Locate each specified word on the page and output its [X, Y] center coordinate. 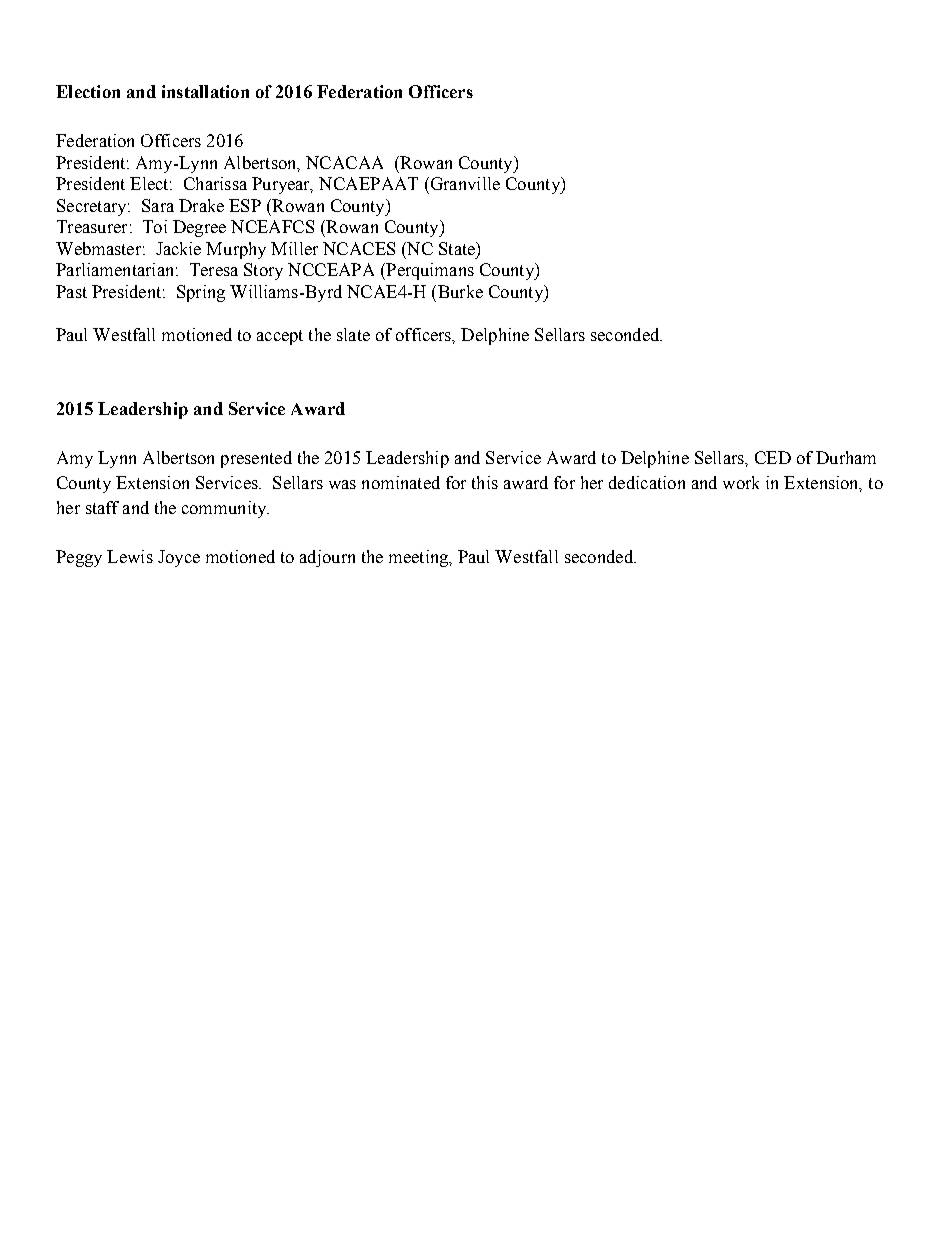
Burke [459, 291]
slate [353, 334]
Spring [201, 293]
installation [205, 91]
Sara [158, 205]
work [741, 482]
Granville [464, 183]
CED [773, 457]
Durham [846, 457]
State [458, 248]
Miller [294, 248]
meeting [420, 558]
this [485, 482]
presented [256, 459]
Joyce [179, 558]
